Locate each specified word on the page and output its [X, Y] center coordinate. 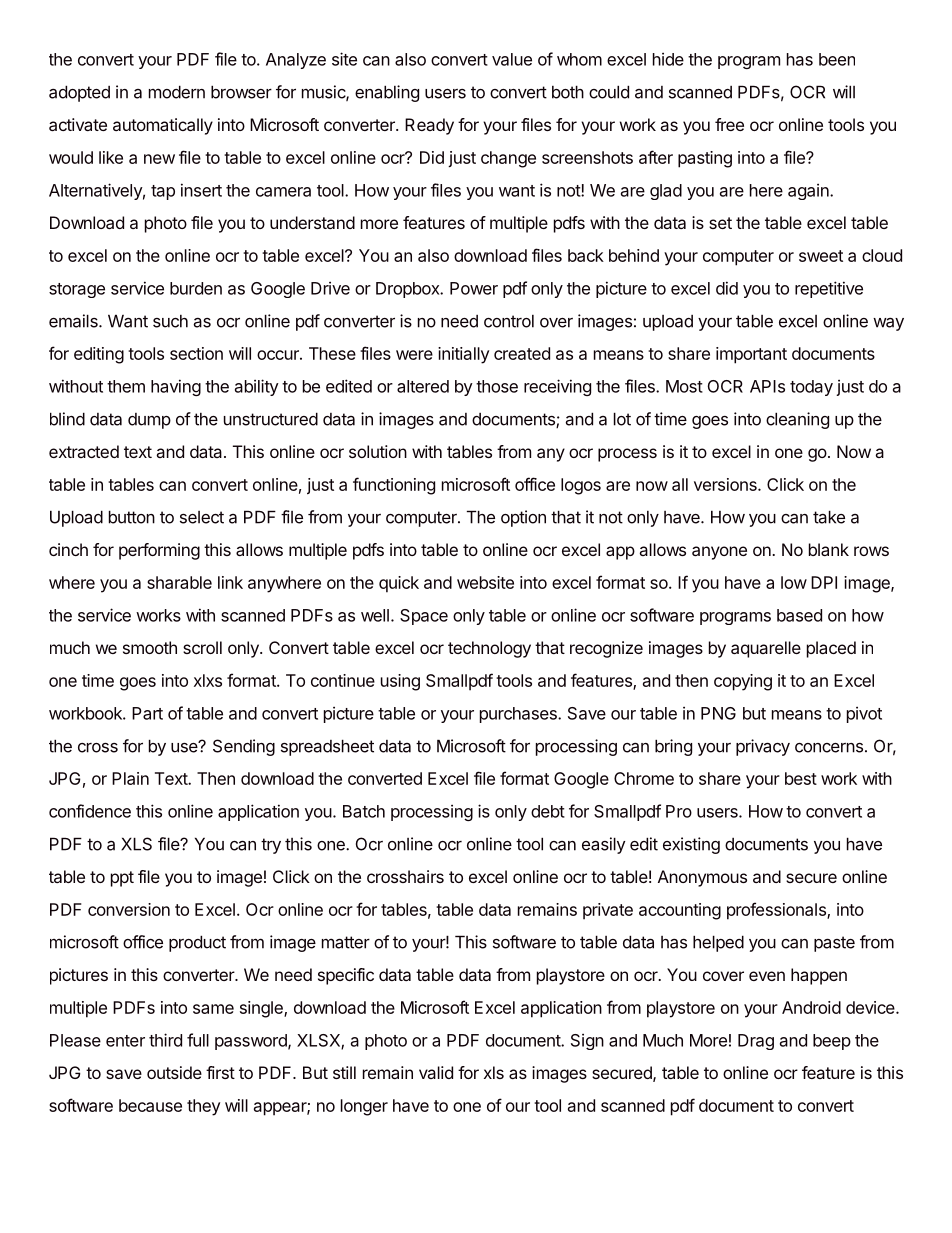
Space [424, 617]
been [837, 59]
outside [174, 1072]
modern [177, 92]
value [512, 59]
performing [159, 551]
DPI [824, 582]
